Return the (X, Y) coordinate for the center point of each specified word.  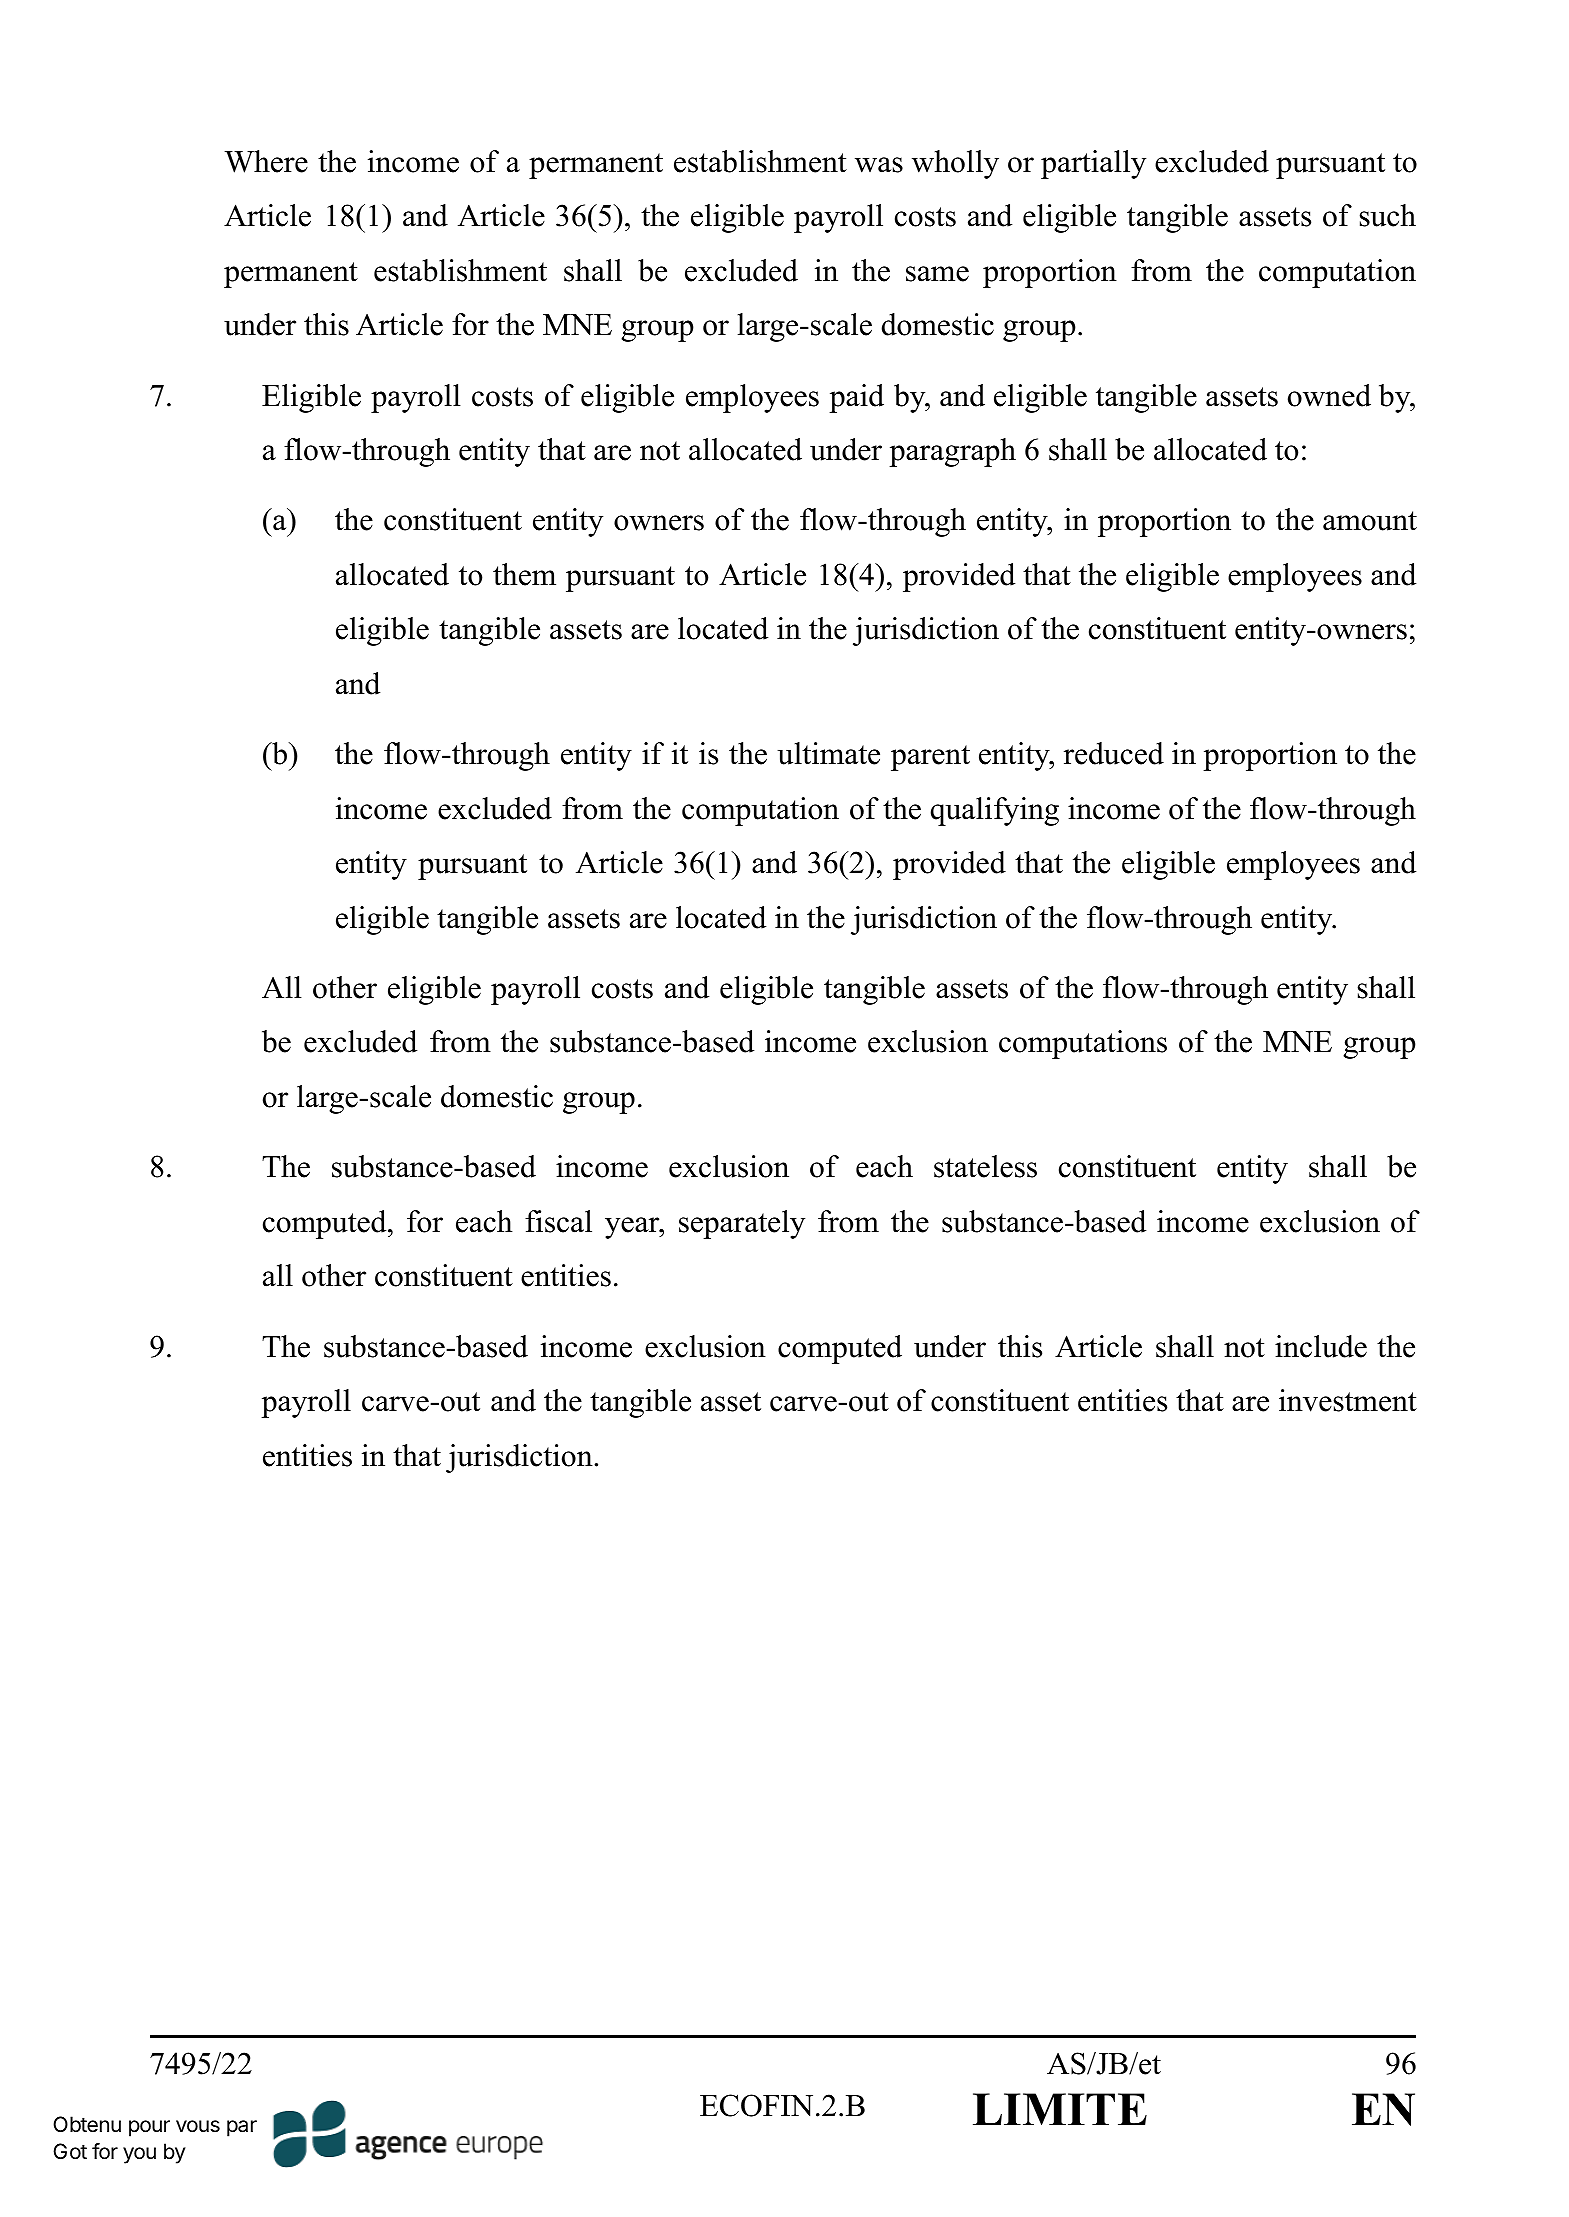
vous (198, 2126)
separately (742, 1224)
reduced (1114, 753)
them (524, 574)
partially (1093, 164)
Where (266, 161)
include (1321, 1346)
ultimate (828, 753)
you (139, 2155)
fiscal (558, 1221)
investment (1348, 1400)
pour (149, 2128)
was (879, 165)
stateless (985, 1166)
